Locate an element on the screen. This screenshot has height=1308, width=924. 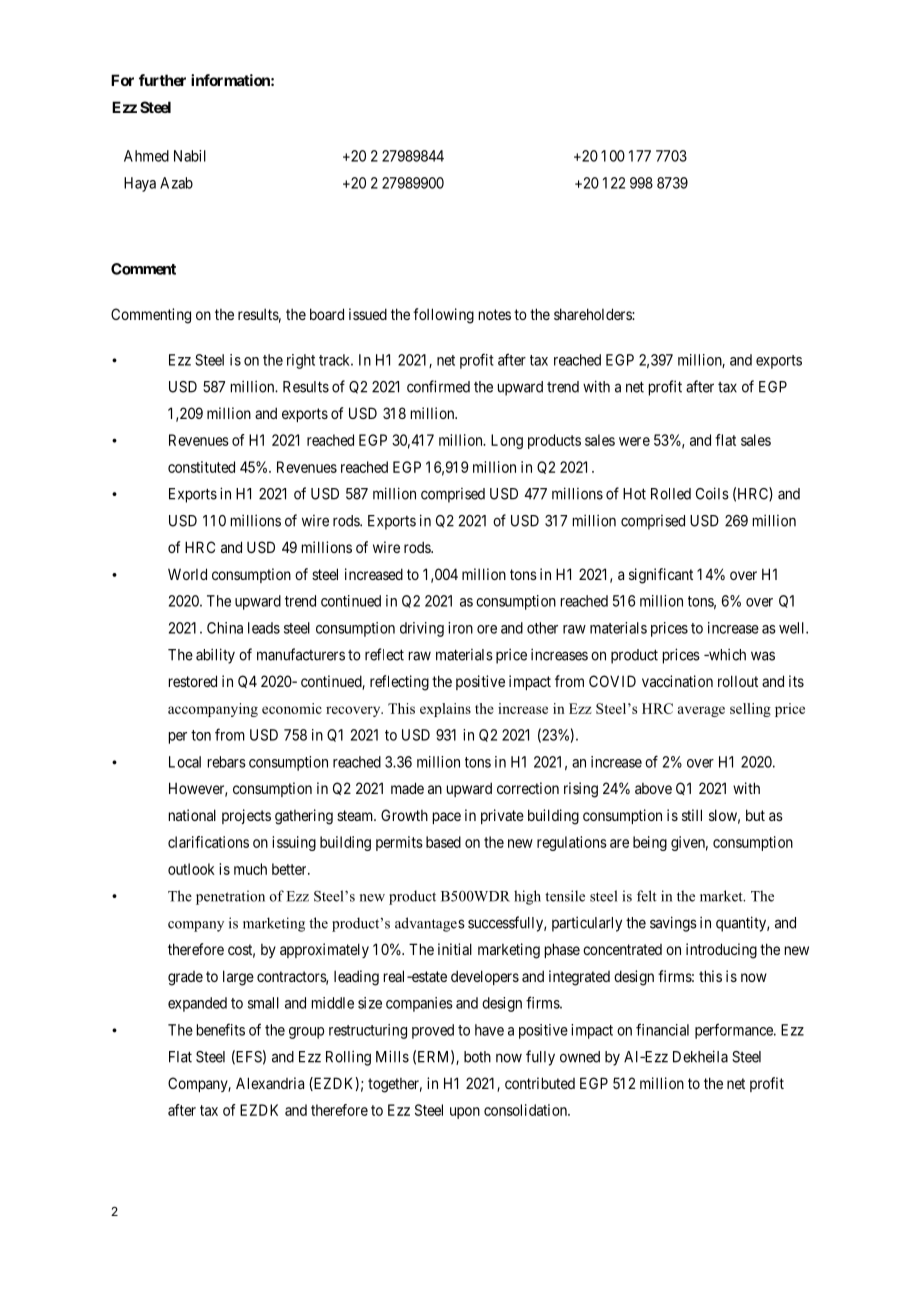
based is located at coordinates (443, 842).
